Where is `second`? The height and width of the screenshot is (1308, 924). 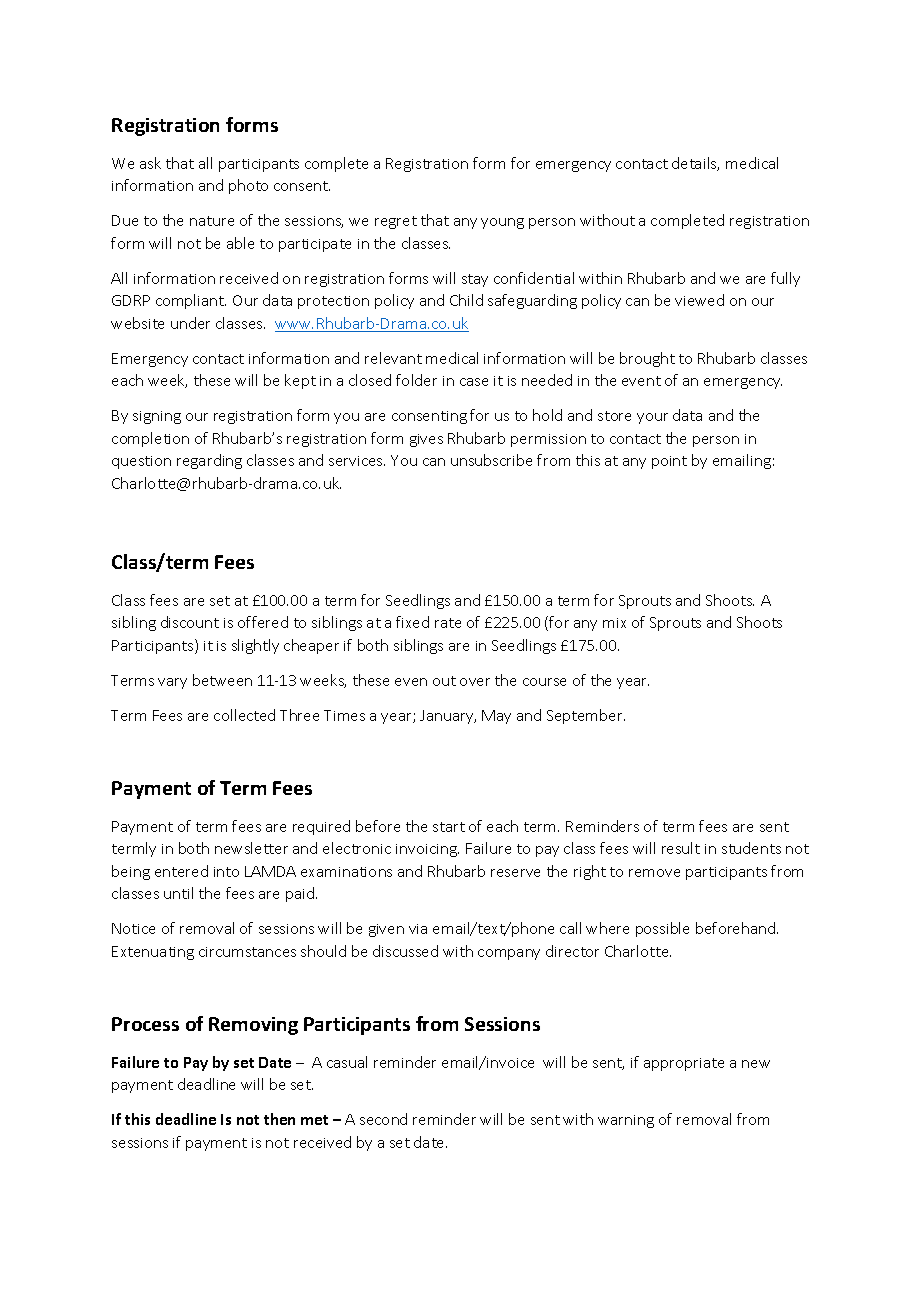
second is located at coordinates (383, 1119).
